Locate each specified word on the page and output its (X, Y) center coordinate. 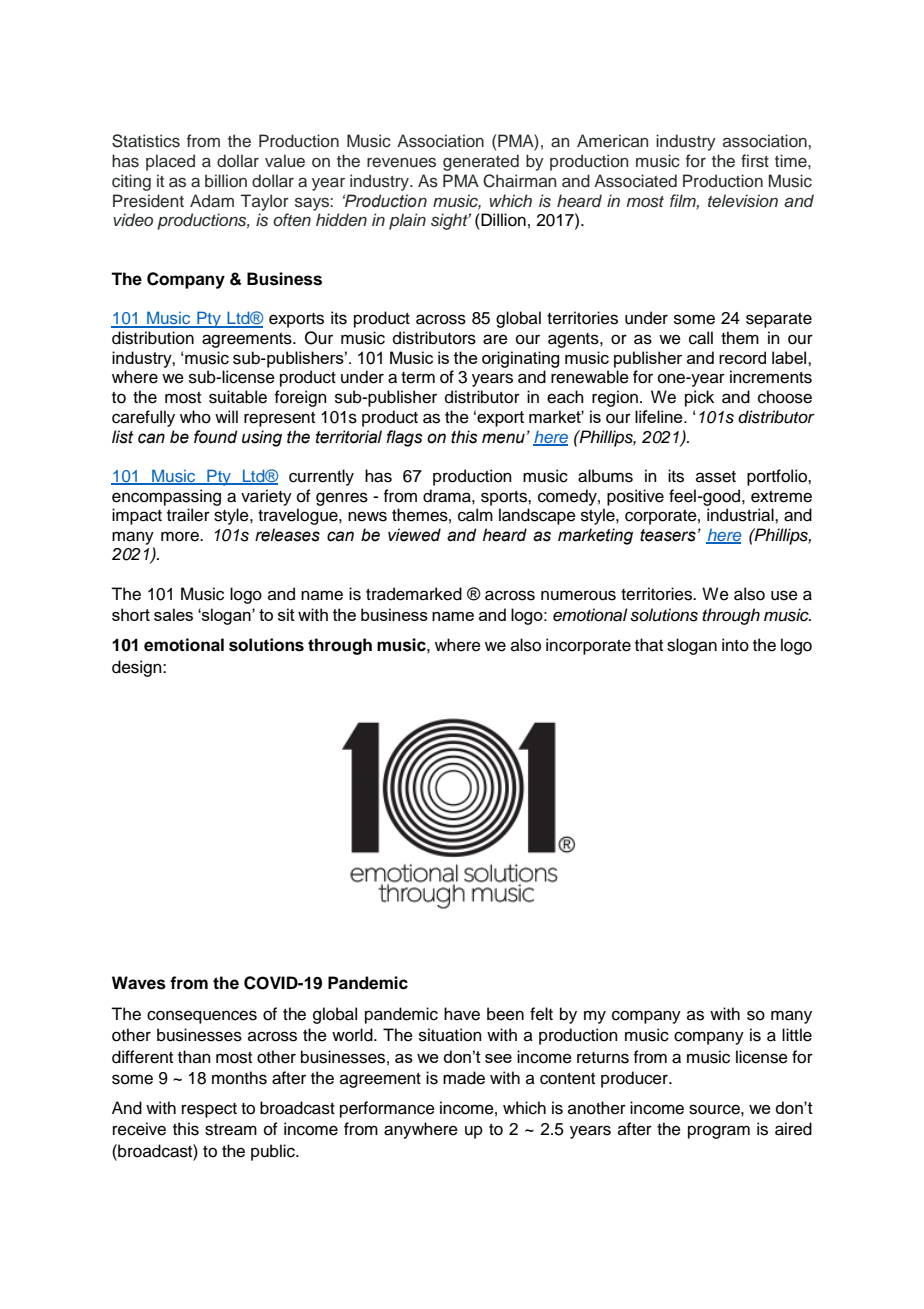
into (735, 645)
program (719, 1132)
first (755, 161)
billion (226, 181)
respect (209, 1110)
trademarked (414, 594)
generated (481, 162)
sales (173, 614)
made (464, 1078)
